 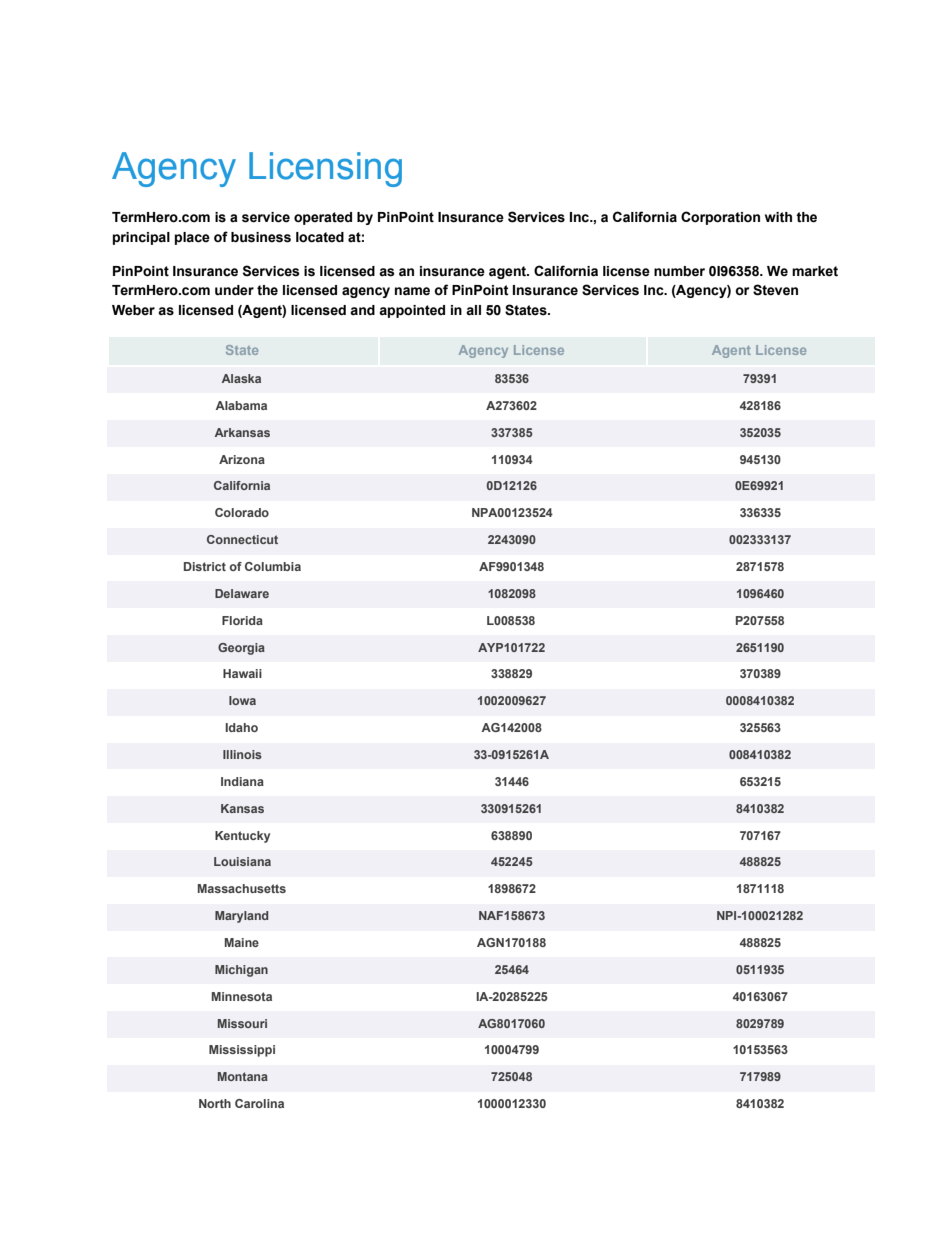 What do you see at coordinates (242, 837) in the page?
I see `Kentucky` at bounding box center [242, 837].
